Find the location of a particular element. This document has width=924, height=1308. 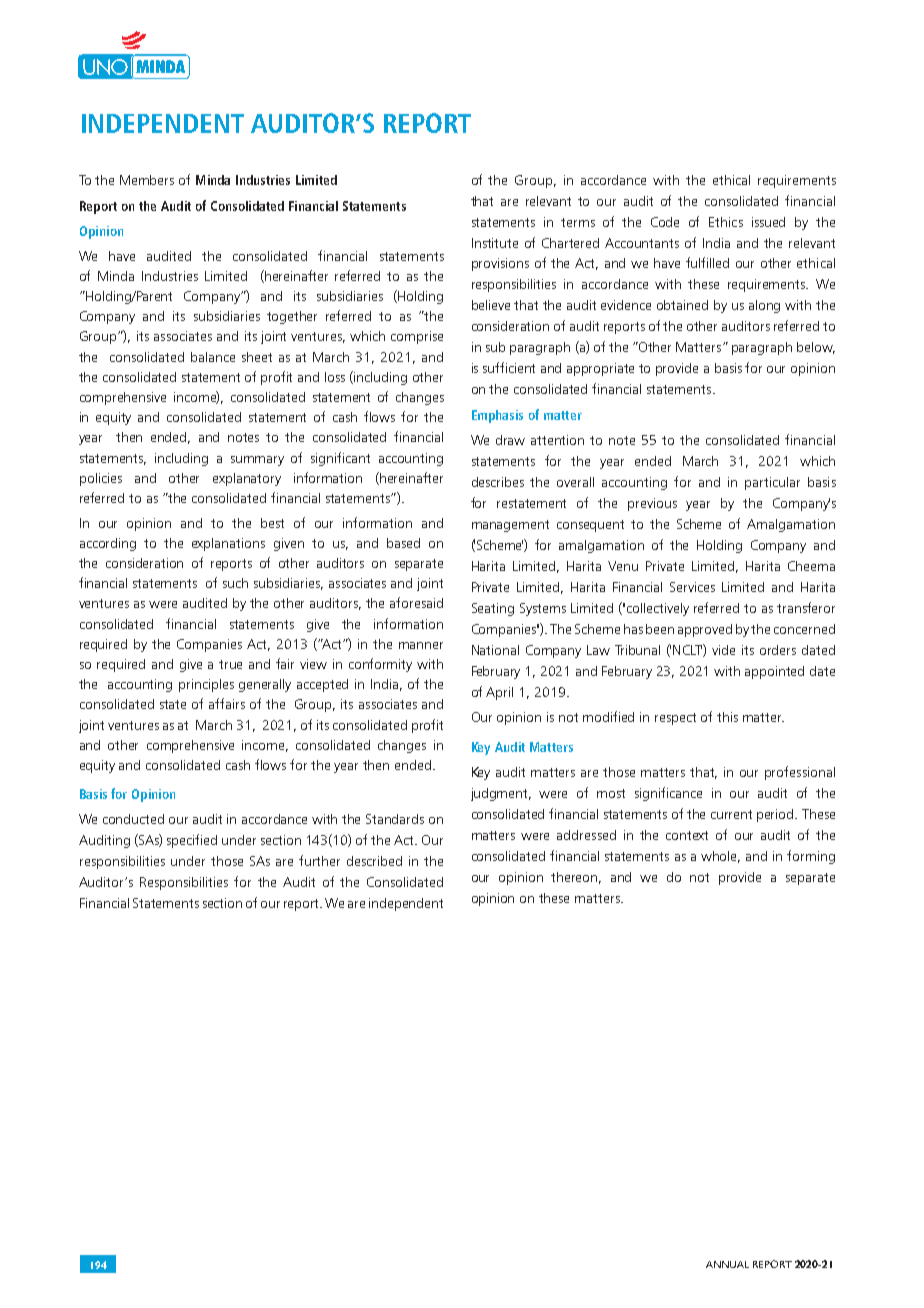

such is located at coordinates (235, 583).
